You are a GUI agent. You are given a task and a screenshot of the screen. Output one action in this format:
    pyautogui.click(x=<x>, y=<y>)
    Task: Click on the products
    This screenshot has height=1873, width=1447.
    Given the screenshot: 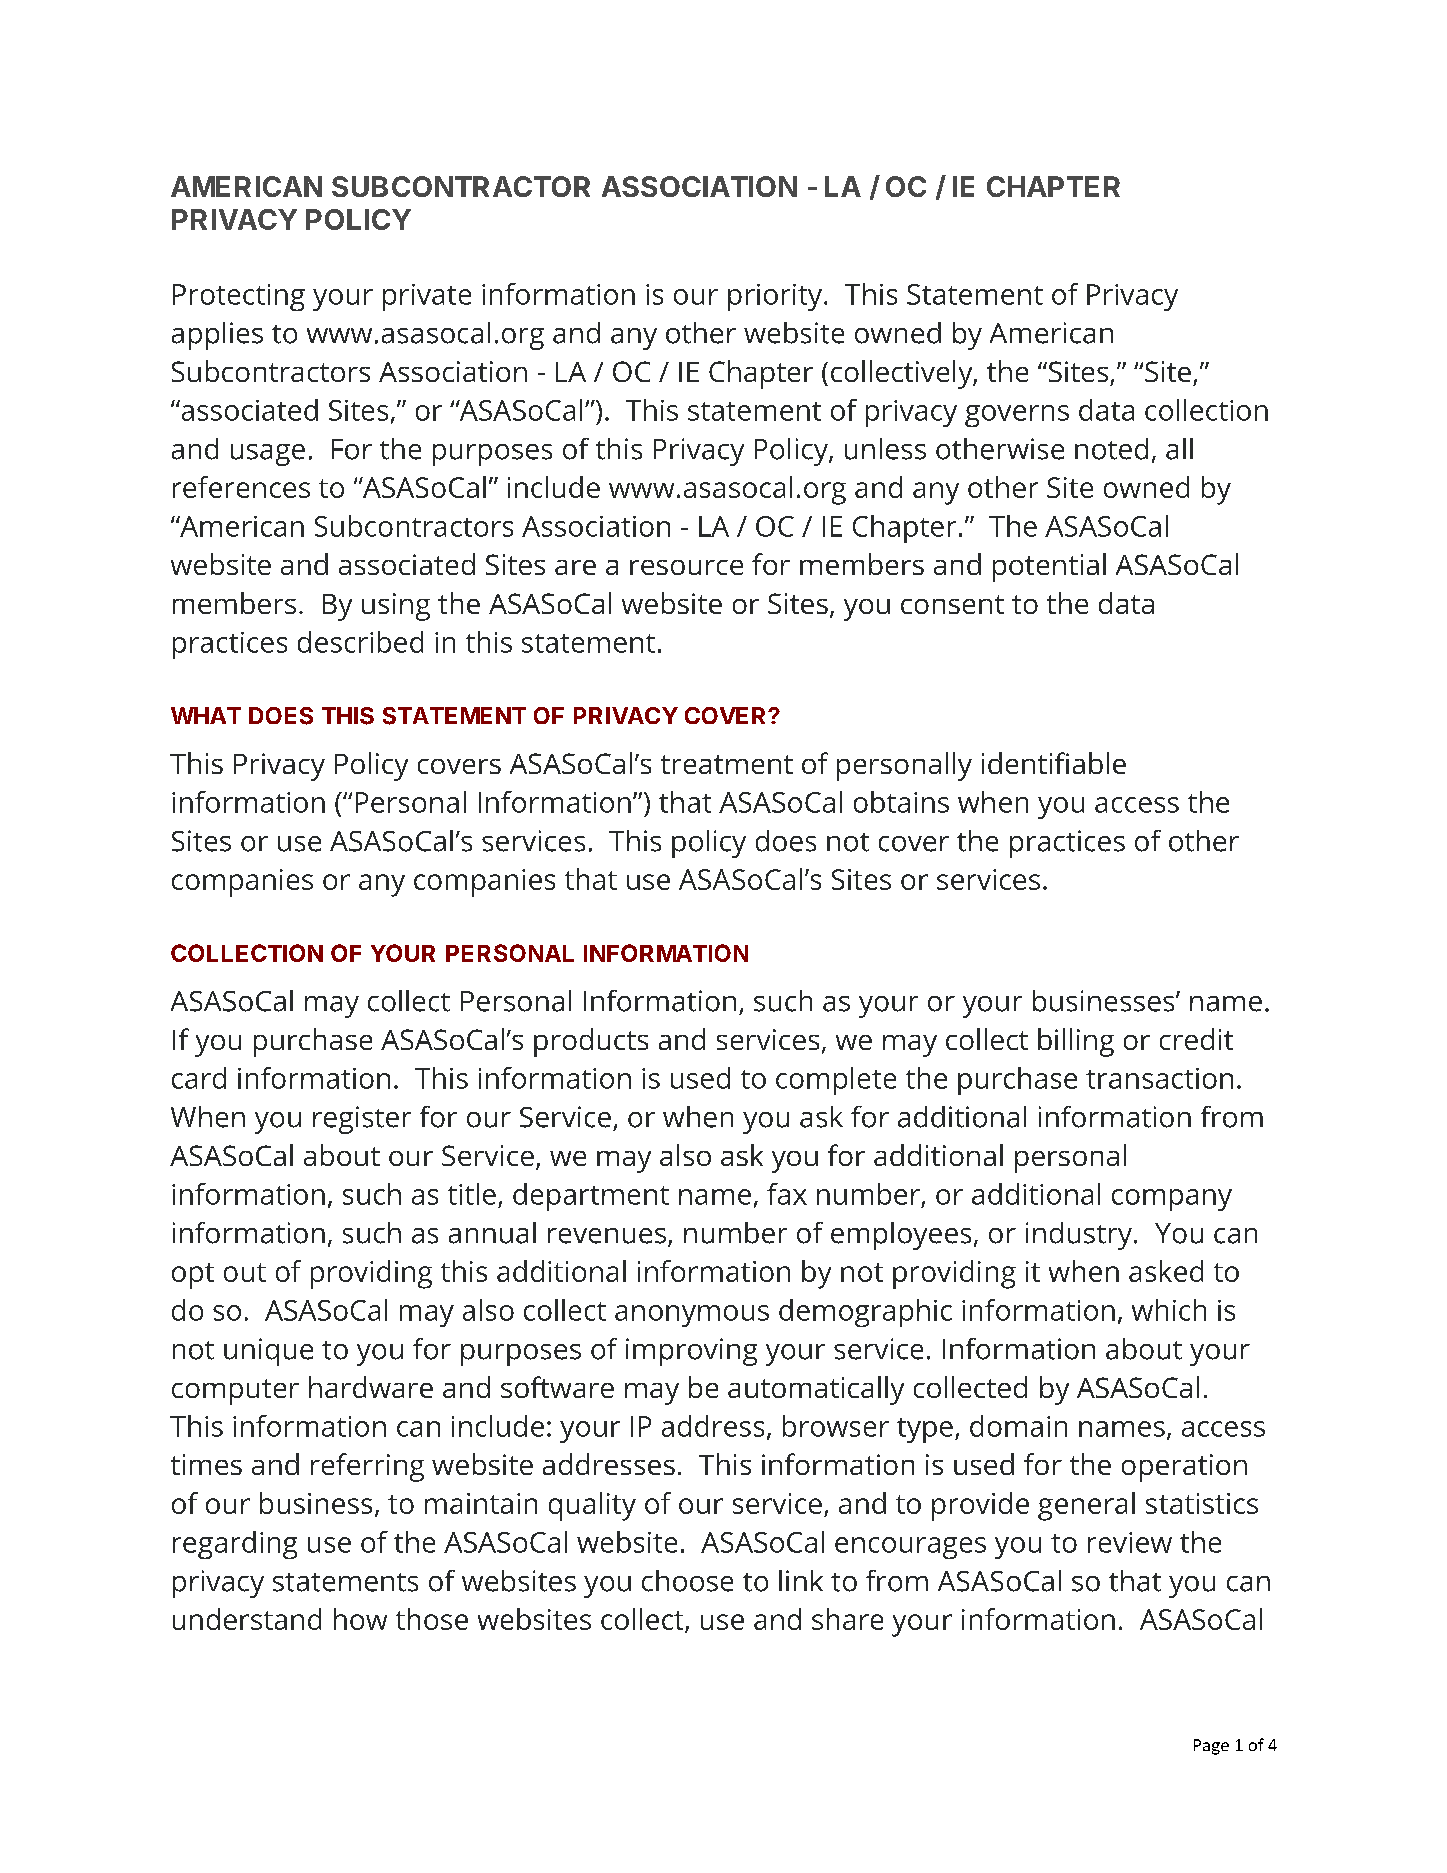 What is the action you would take?
    pyautogui.click(x=591, y=1042)
